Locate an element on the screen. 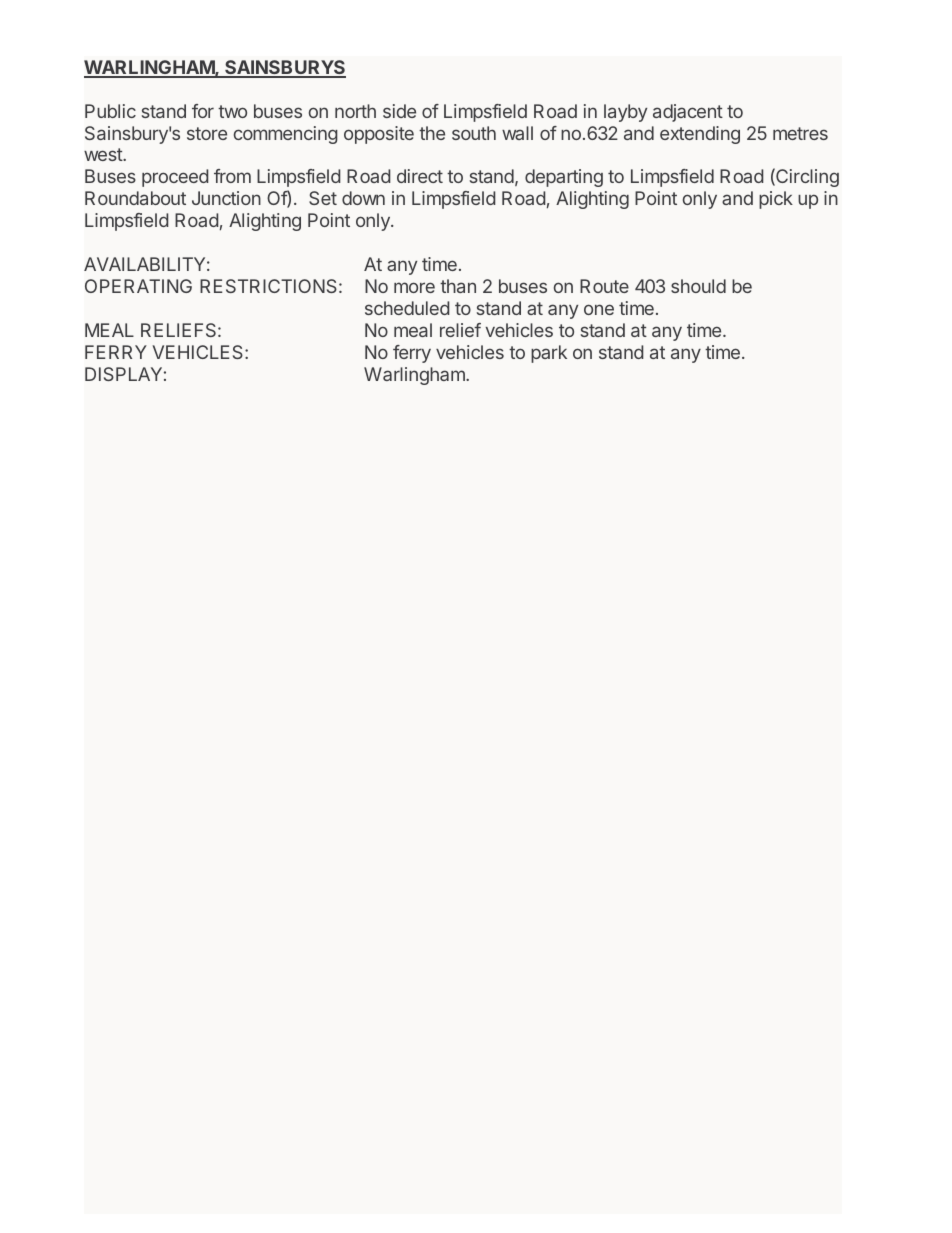 This screenshot has width=952, height=1233. pick is located at coordinates (776, 200).
